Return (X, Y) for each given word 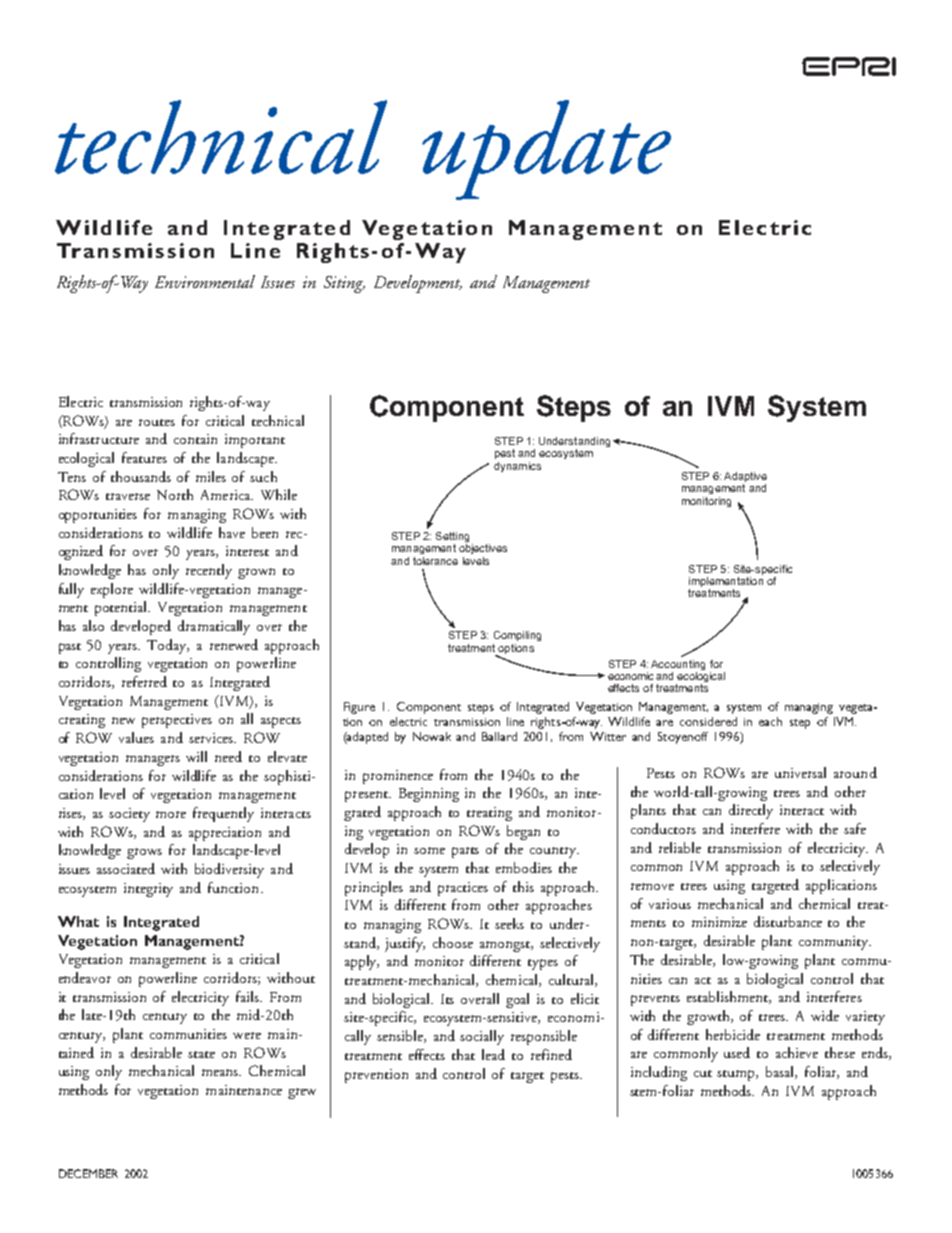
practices (463, 889)
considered (708, 721)
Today (168, 646)
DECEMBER (88, 1173)
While (279, 494)
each (770, 721)
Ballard (499, 736)
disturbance (788, 921)
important (255, 441)
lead (493, 1054)
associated (126, 868)
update (546, 150)
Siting (344, 284)
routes (157, 422)
